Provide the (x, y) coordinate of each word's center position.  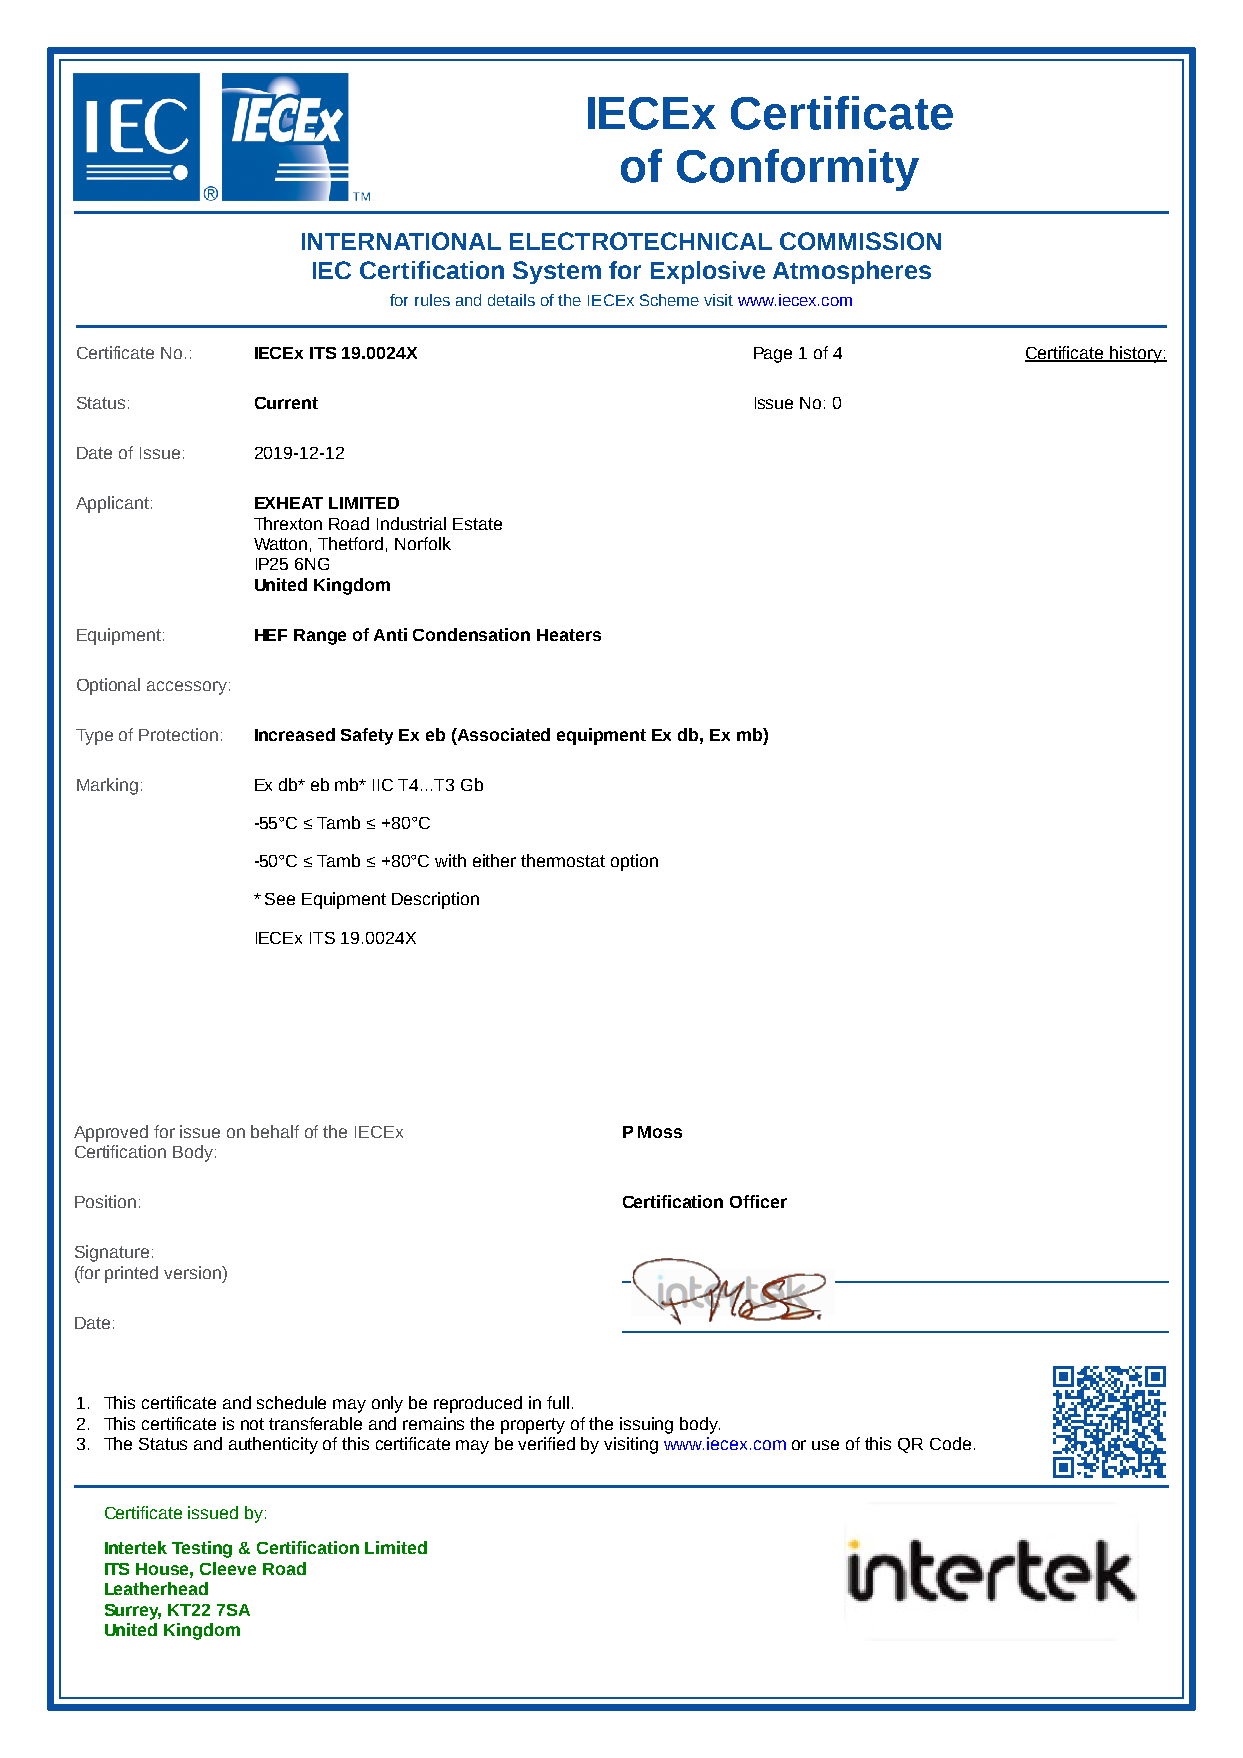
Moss (660, 1132)
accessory (187, 688)
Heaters (569, 635)
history (1136, 354)
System (557, 272)
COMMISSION (860, 241)
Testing (202, 1549)
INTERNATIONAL (401, 241)
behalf (275, 1131)
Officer (758, 1201)
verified (546, 1443)
